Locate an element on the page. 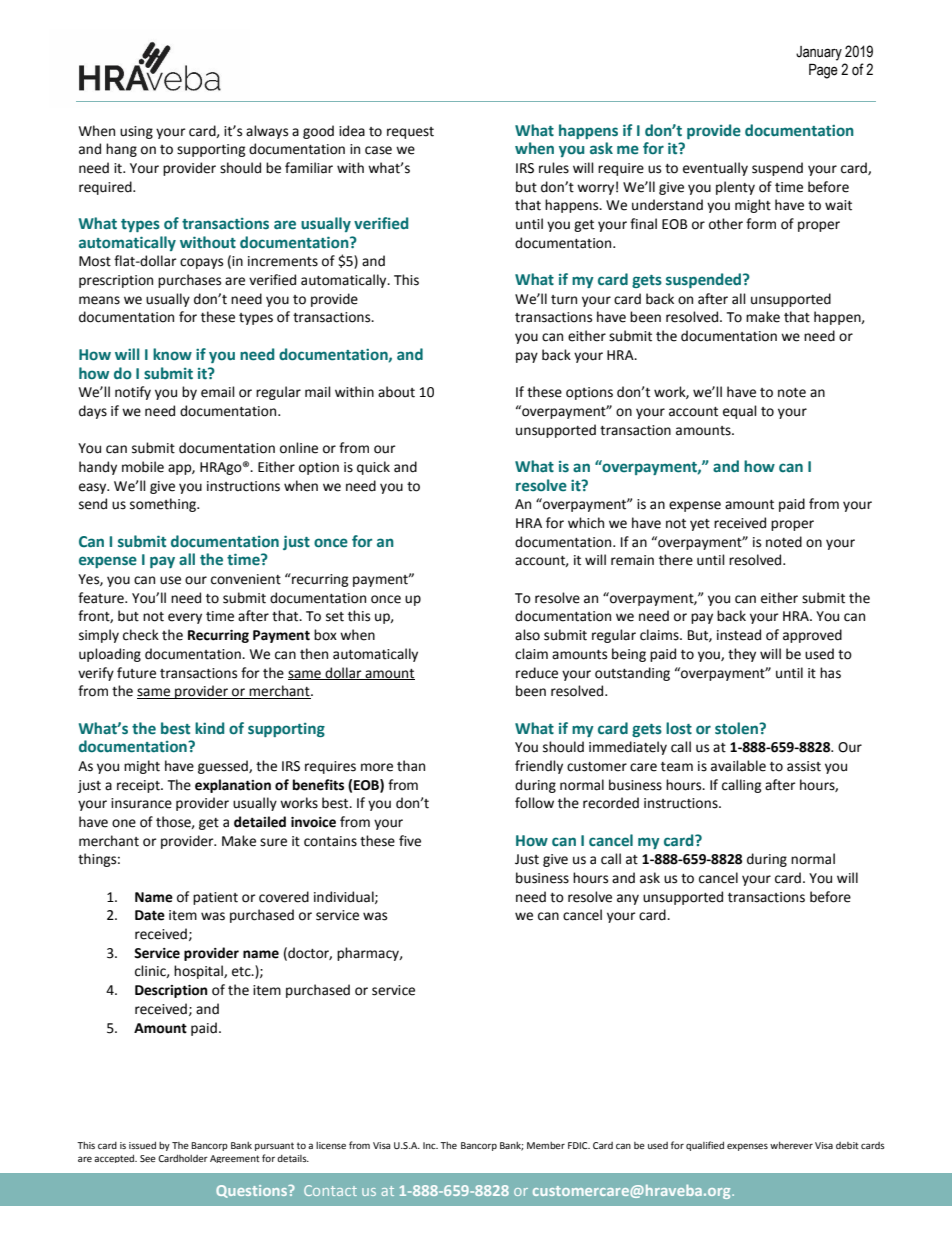  Member is located at coordinates (546, 1145).
